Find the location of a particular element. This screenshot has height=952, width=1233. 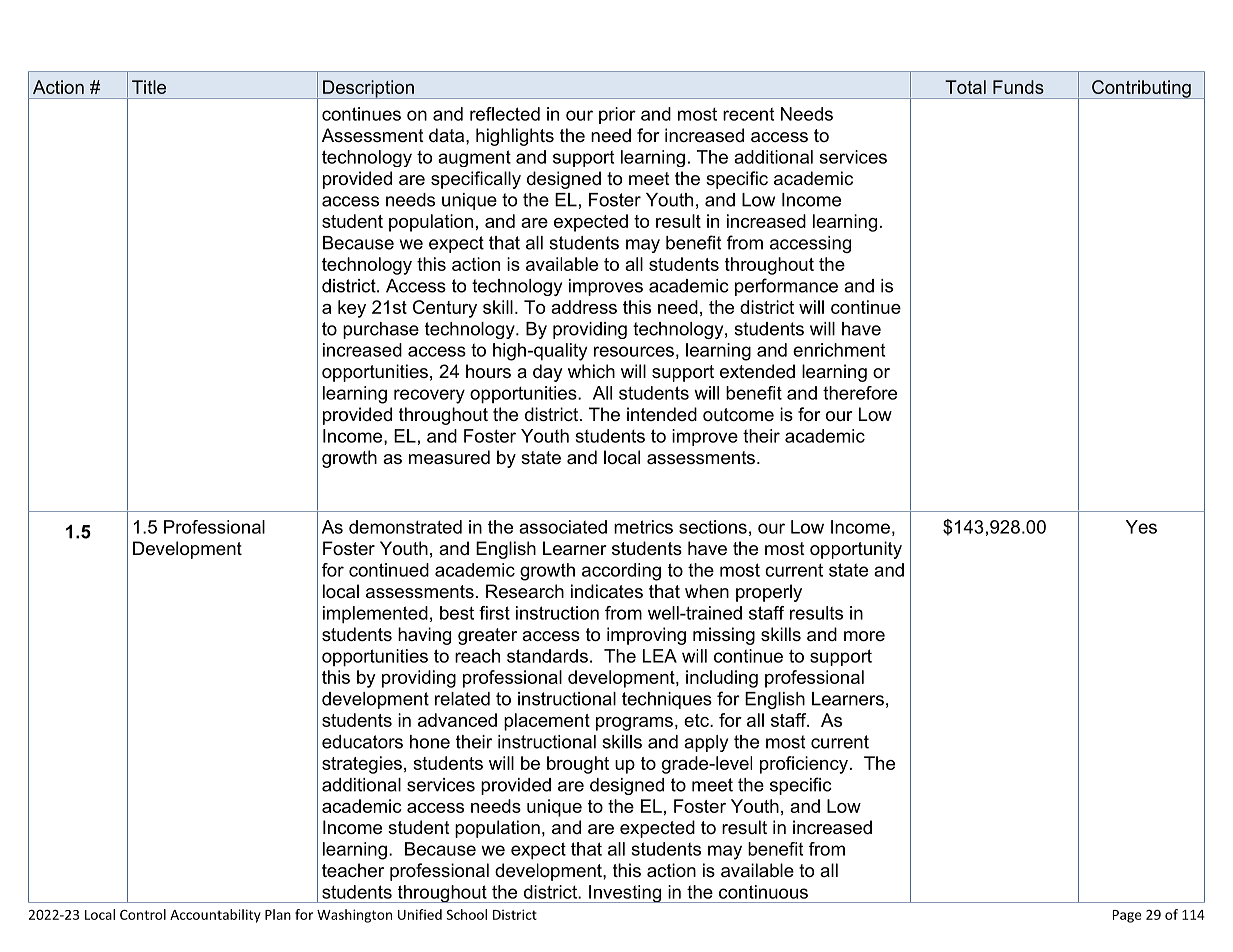

Funds is located at coordinates (1018, 87).
